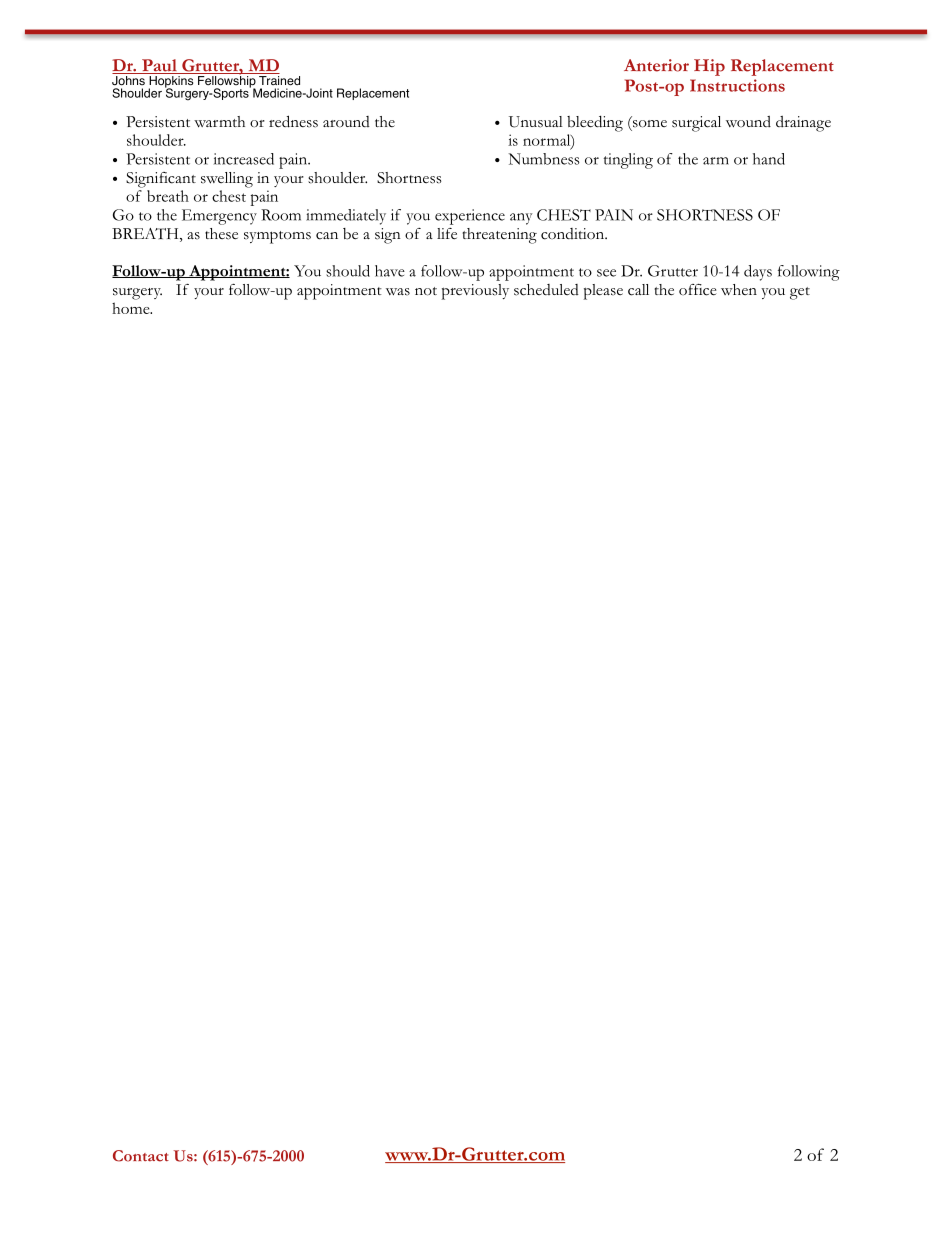 The width and height of the screenshot is (952, 1233). I want to click on scheduled, so click(546, 290).
